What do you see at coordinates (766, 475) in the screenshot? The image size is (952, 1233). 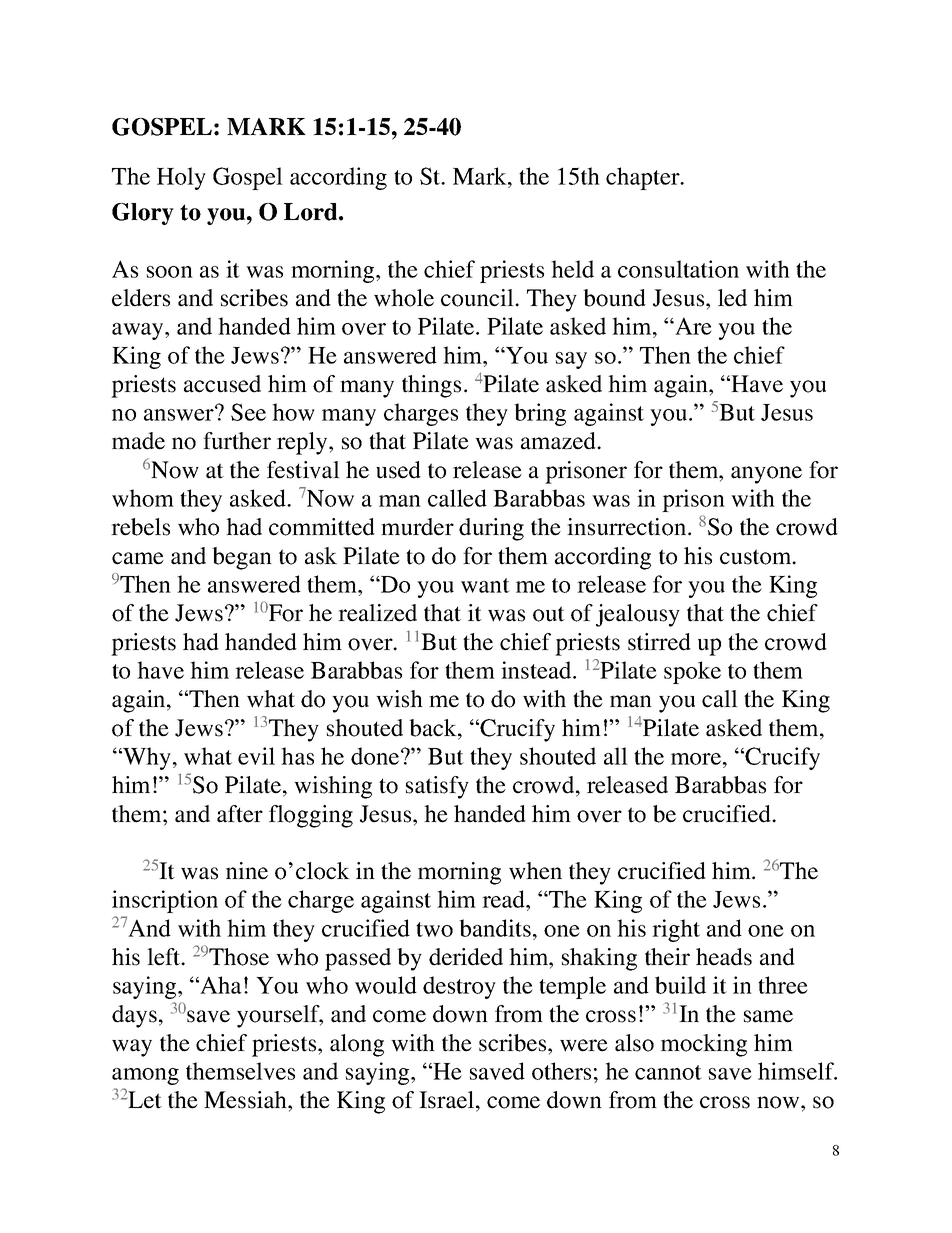 I see `anyone` at bounding box center [766, 475].
